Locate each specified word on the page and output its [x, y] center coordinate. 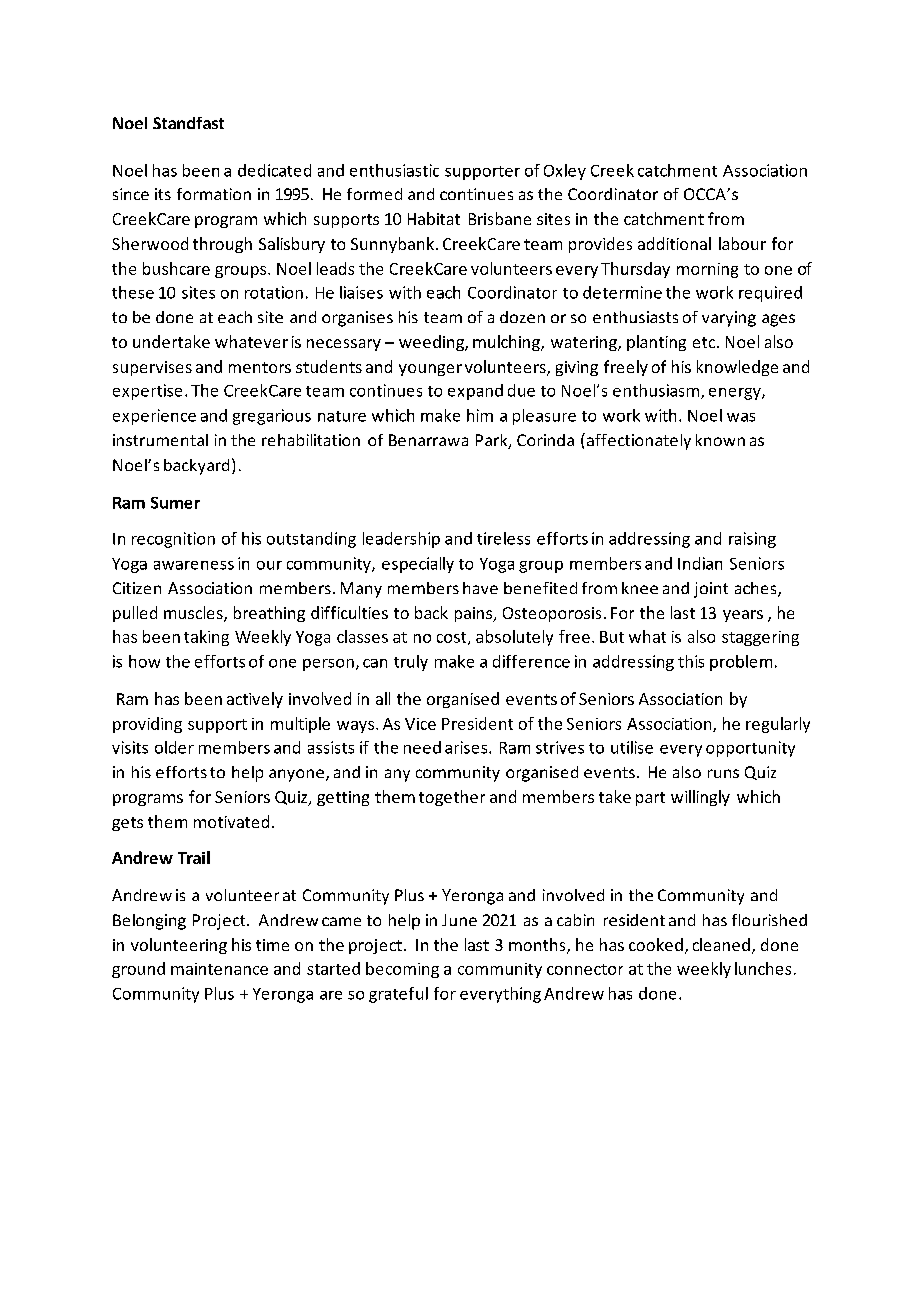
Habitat [434, 218]
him [480, 415]
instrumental [160, 440]
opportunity [750, 749]
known [720, 440]
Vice [420, 724]
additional [674, 243]
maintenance [219, 969]
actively [255, 700]
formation [214, 194]
